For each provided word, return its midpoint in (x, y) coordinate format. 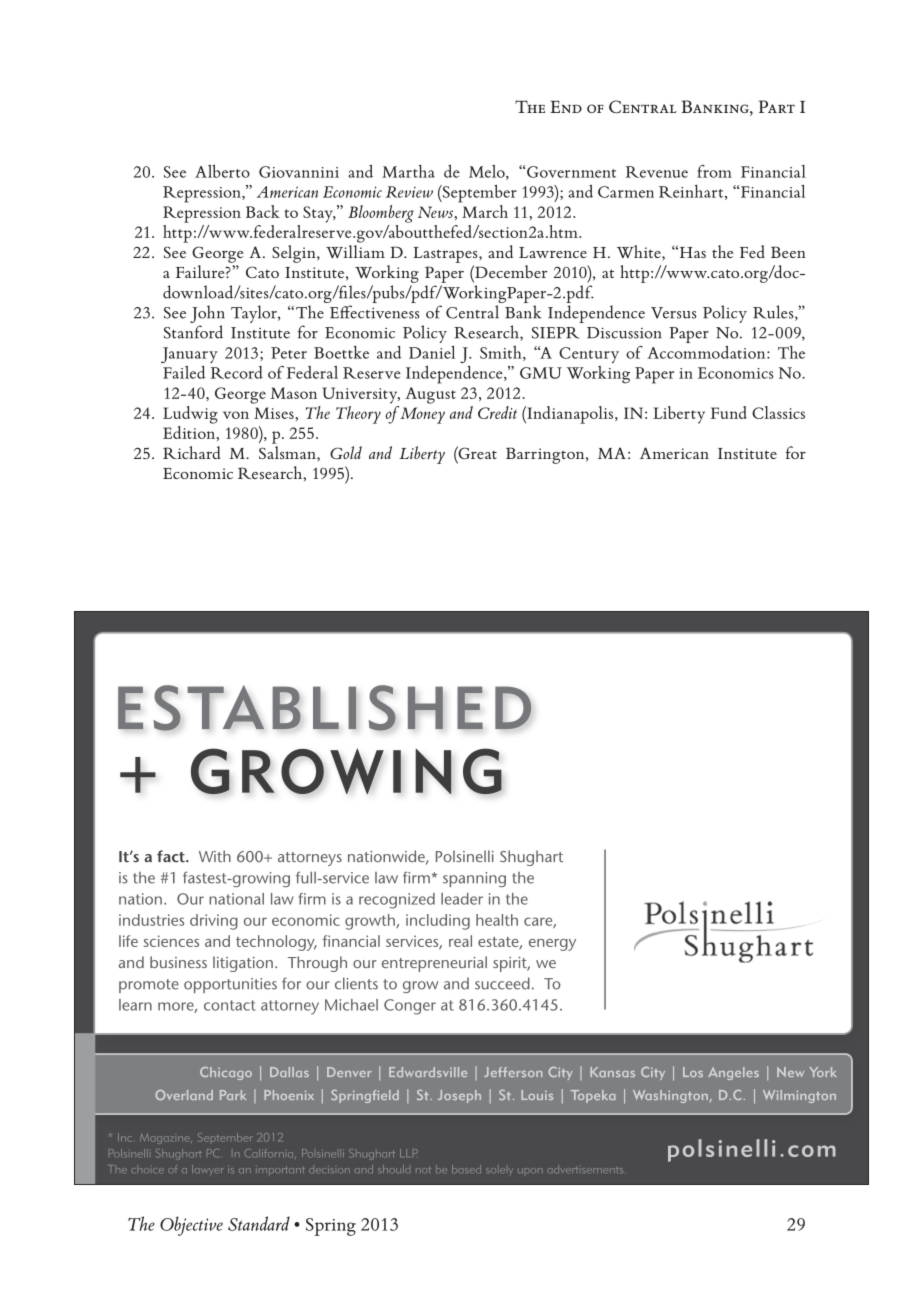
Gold (346, 452)
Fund (729, 412)
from (714, 171)
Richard (192, 452)
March (484, 210)
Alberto (222, 171)
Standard (259, 1223)
